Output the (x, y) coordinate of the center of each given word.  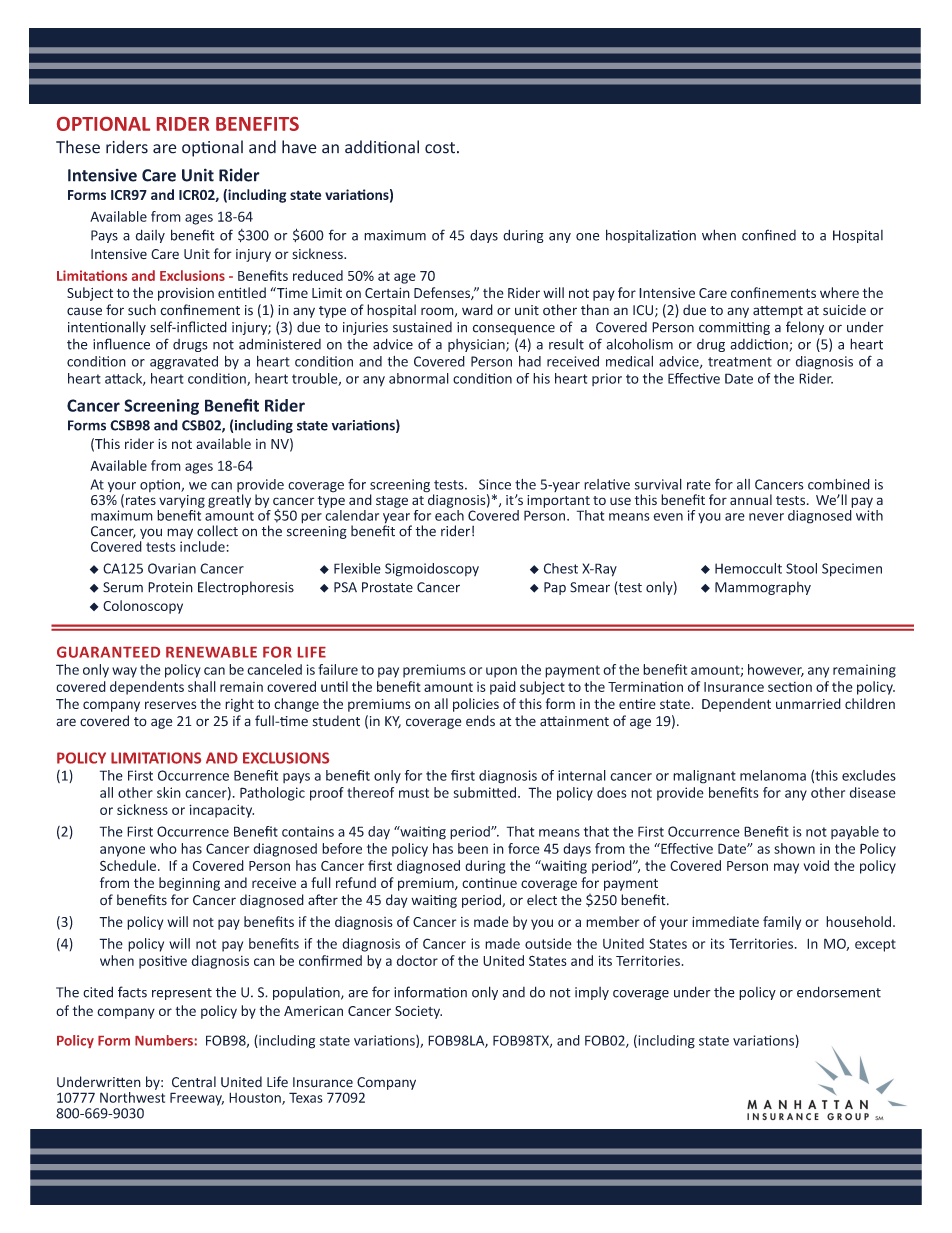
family (782, 923)
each (449, 514)
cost (440, 148)
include (203, 545)
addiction (760, 345)
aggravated (184, 363)
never (766, 517)
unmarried (808, 703)
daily (150, 236)
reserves (170, 705)
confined (769, 235)
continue (489, 883)
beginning (189, 884)
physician (477, 345)
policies (476, 705)
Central (194, 1082)
